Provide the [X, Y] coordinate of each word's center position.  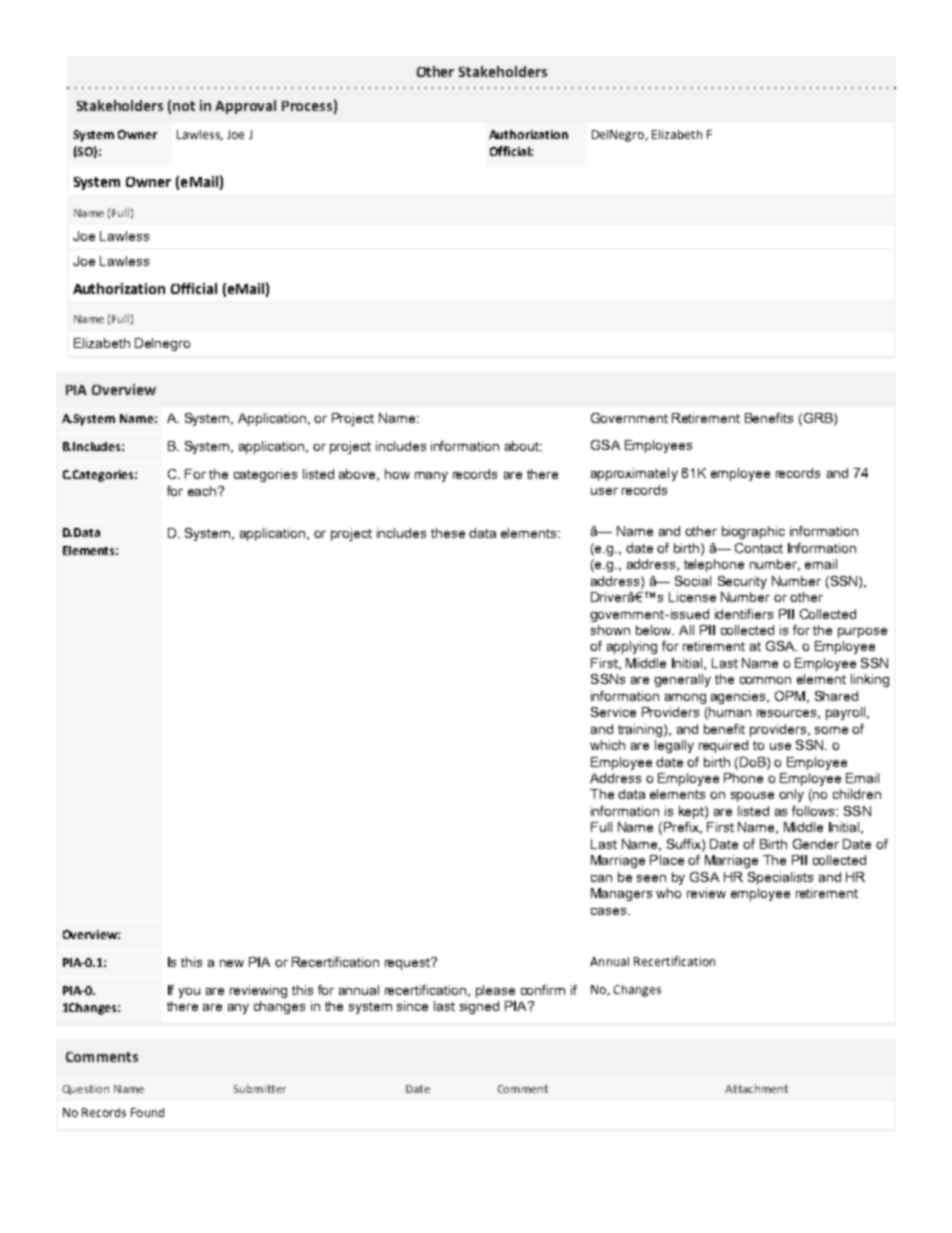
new [232, 963]
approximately [634, 474]
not [184, 106]
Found [147, 1112]
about [523, 446]
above [358, 475]
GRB [818, 419]
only [791, 795]
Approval [245, 107]
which [607, 745]
